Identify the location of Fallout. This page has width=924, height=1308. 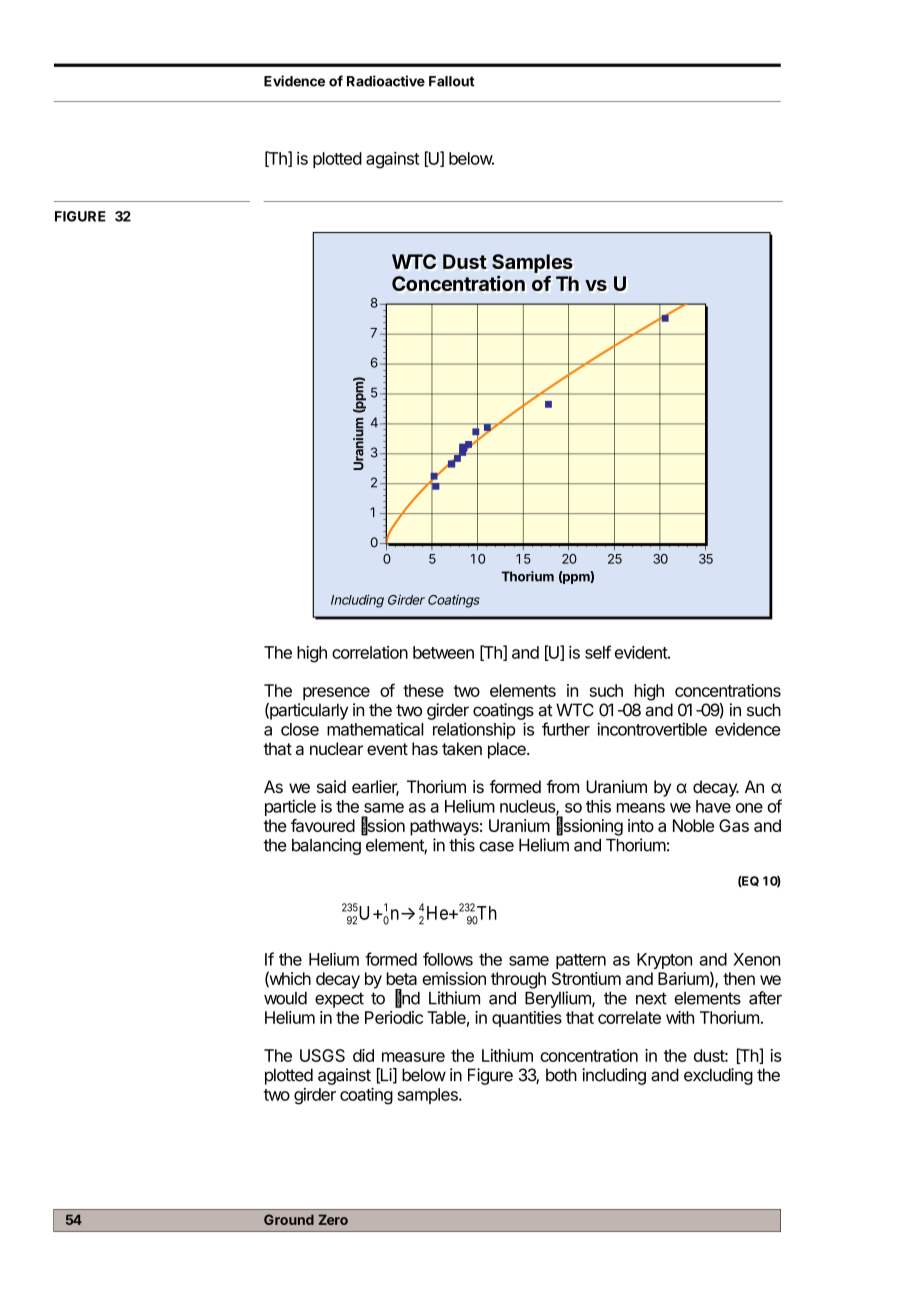
(452, 81).
